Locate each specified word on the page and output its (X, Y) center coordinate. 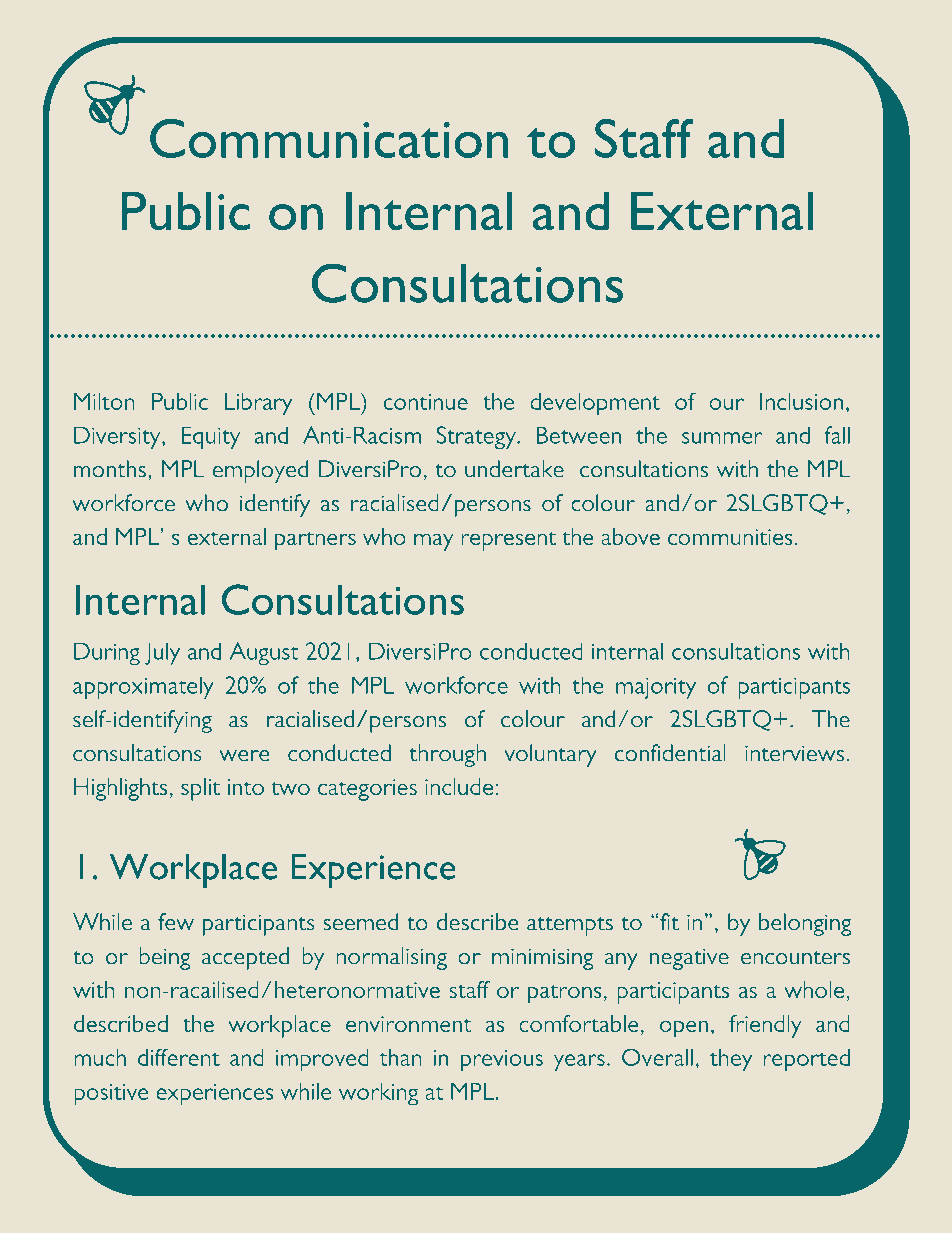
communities (730, 537)
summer (722, 438)
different (179, 1057)
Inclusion (801, 401)
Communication (329, 138)
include (459, 786)
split (200, 789)
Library (258, 404)
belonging (805, 924)
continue (426, 402)
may (434, 542)
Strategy (477, 437)
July (162, 653)
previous (502, 1060)
